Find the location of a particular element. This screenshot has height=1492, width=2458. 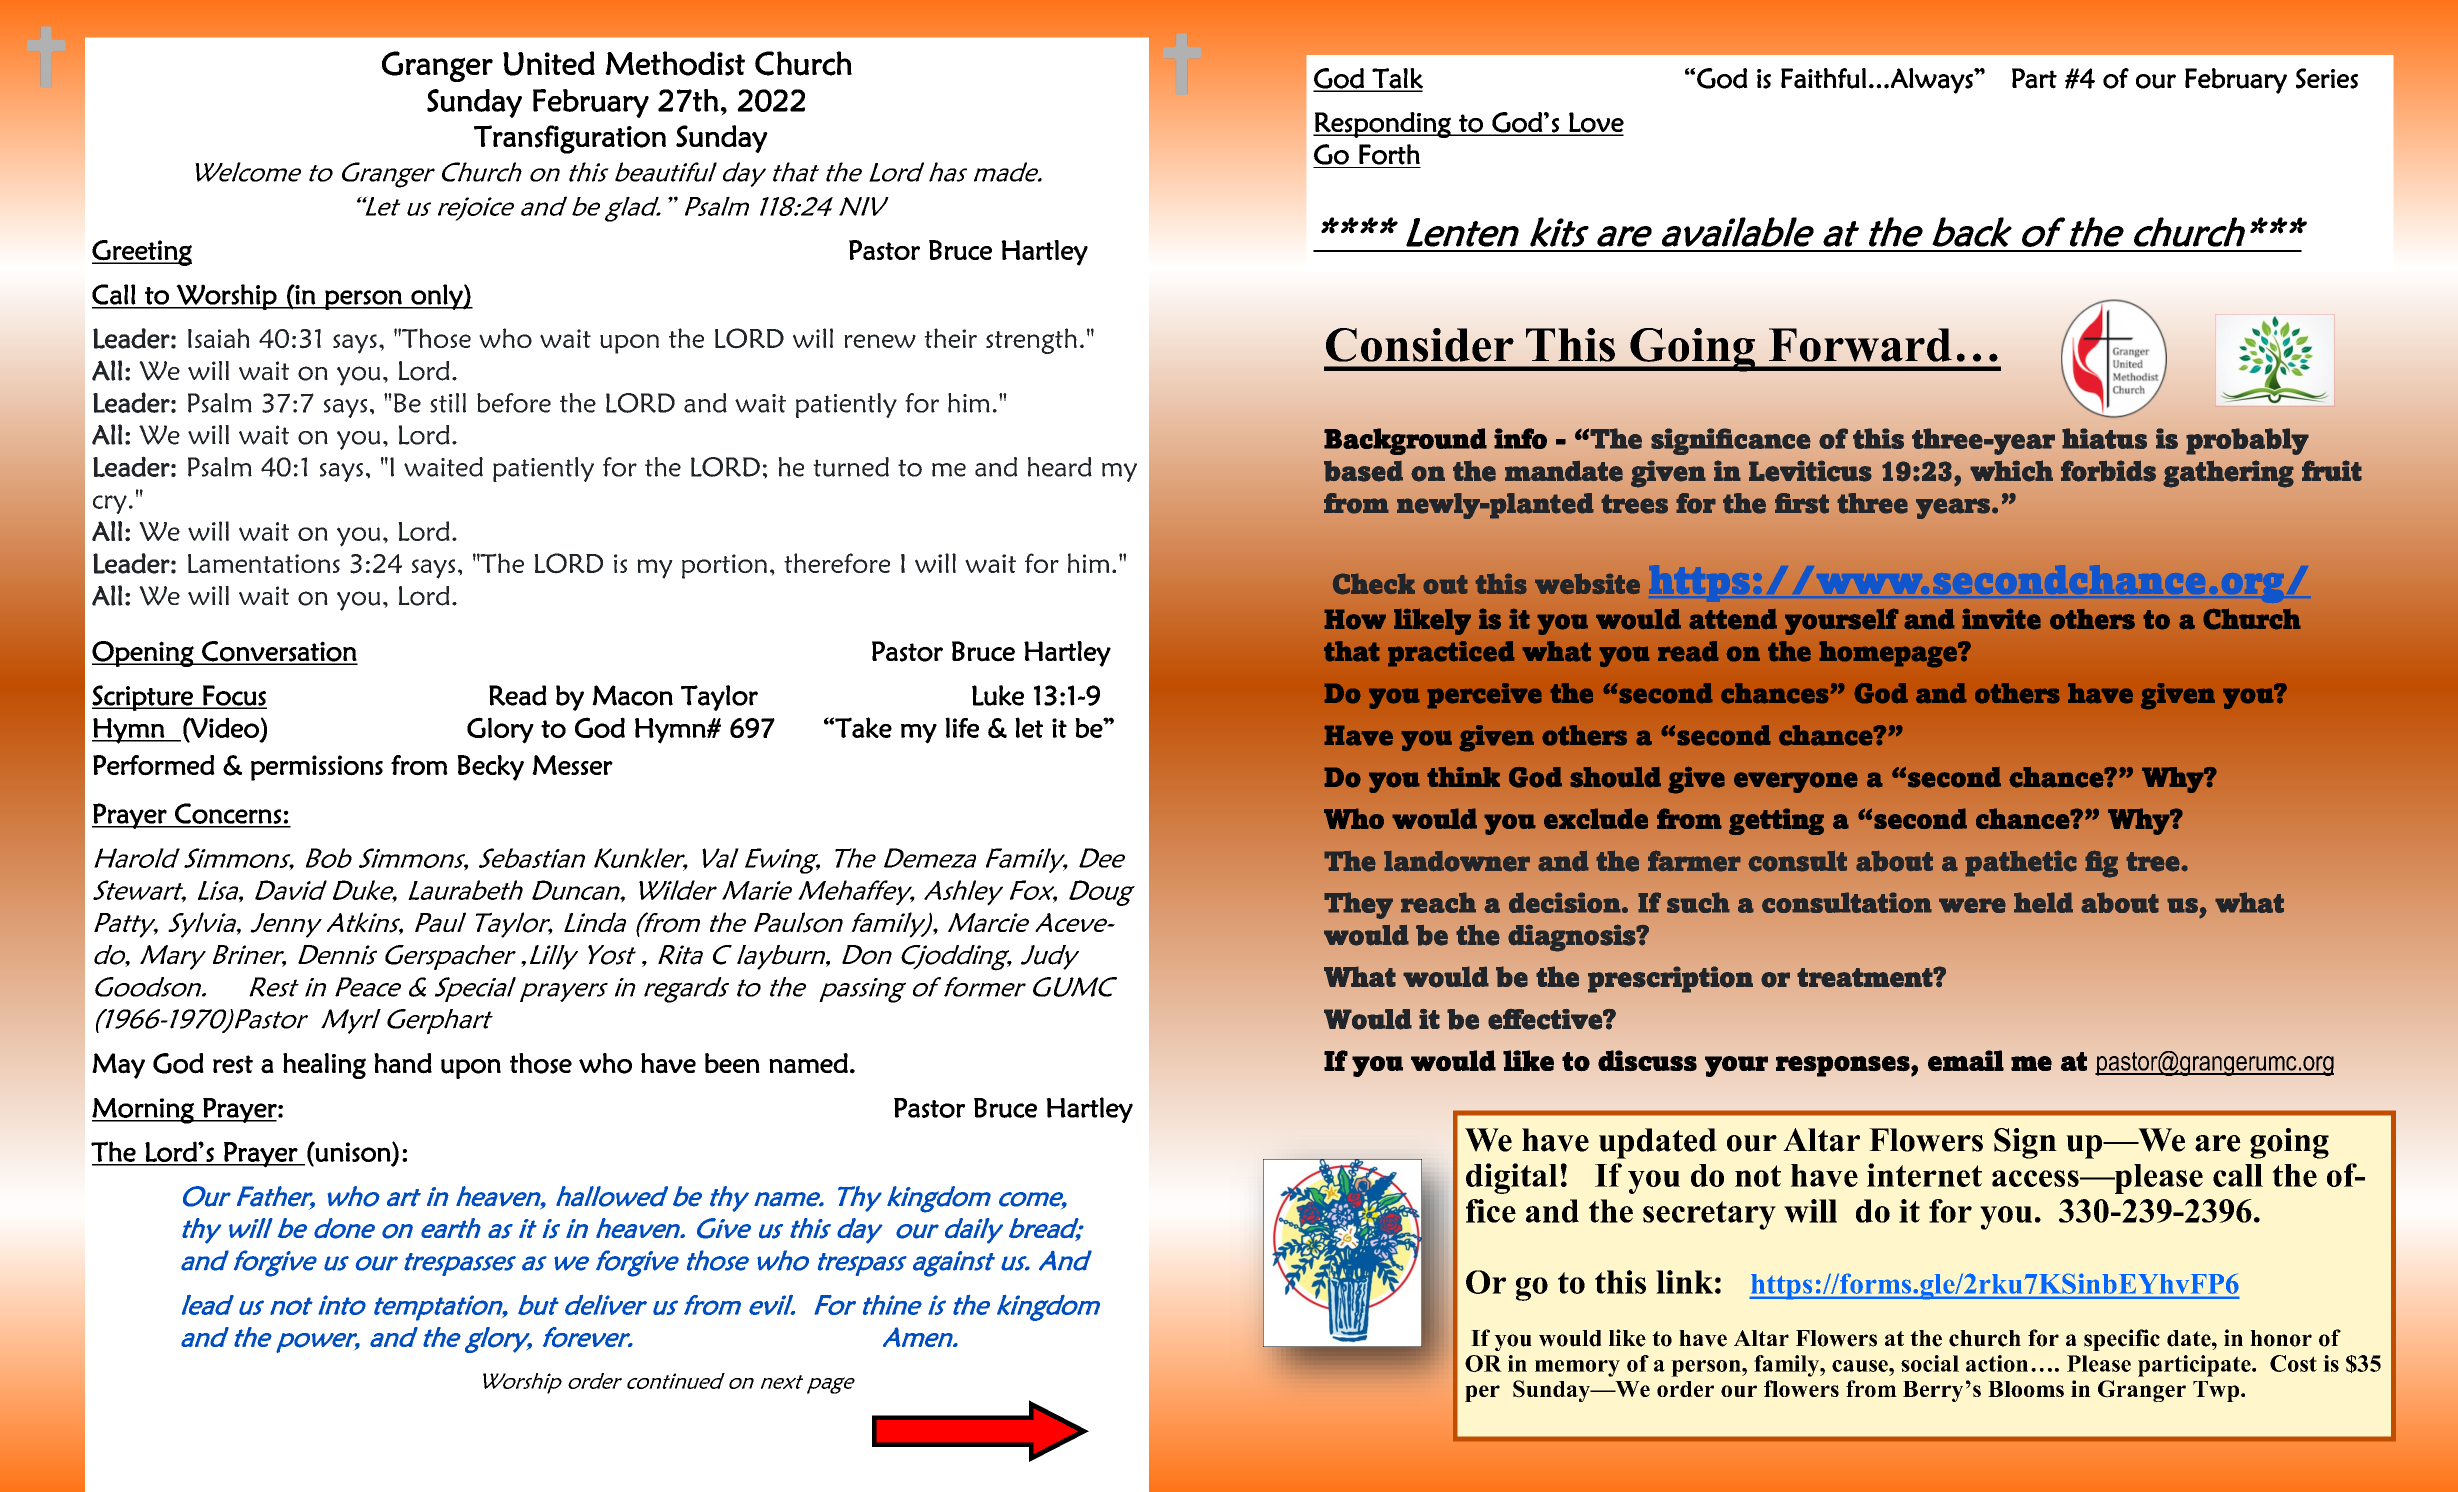

Responding is located at coordinates (1383, 125).
